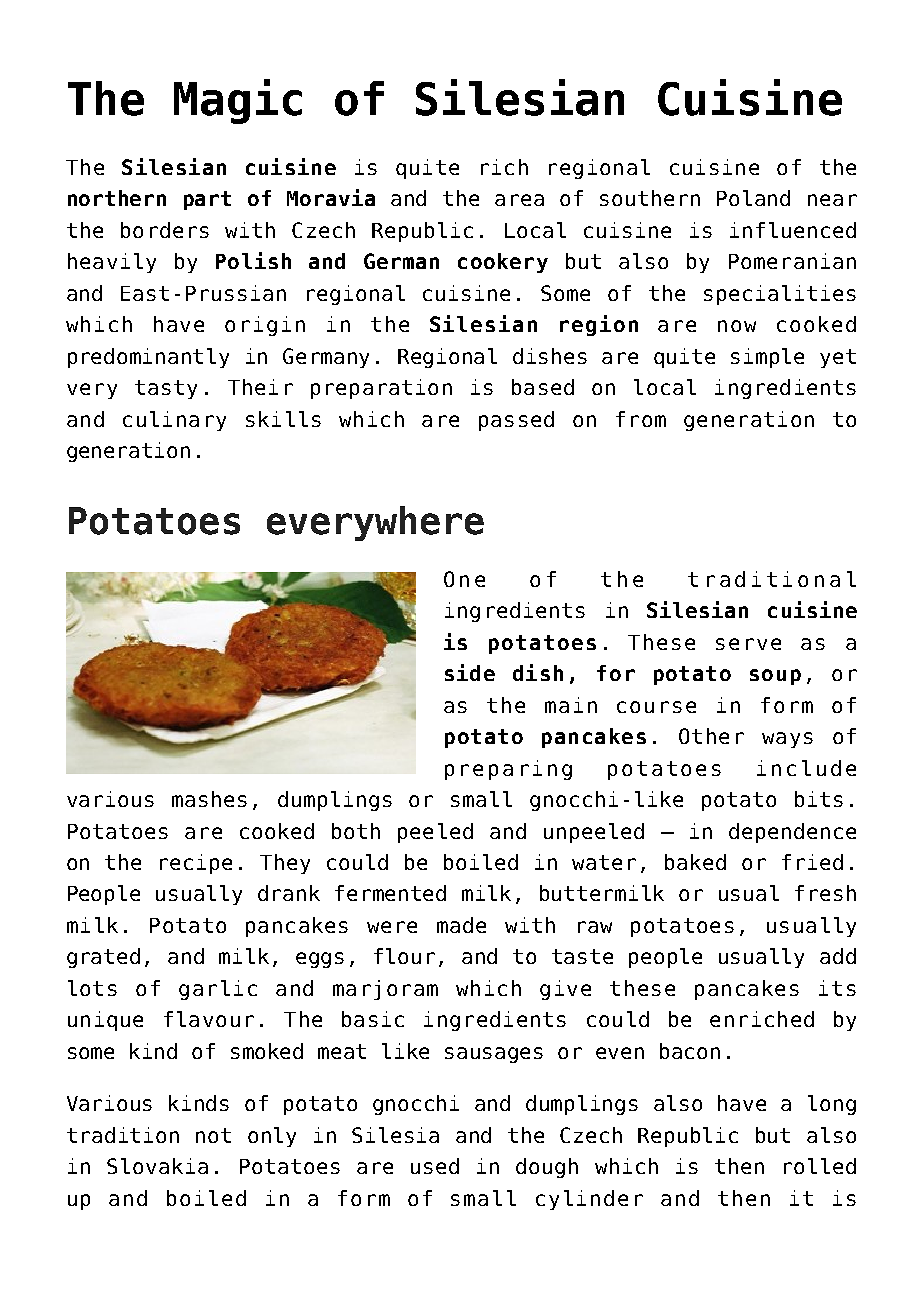 Image resolution: width=924 pixels, height=1308 pixels. What do you see at coordinates (238, 101) in the document?
I see `Magic` at bounding box center [238, 101].
